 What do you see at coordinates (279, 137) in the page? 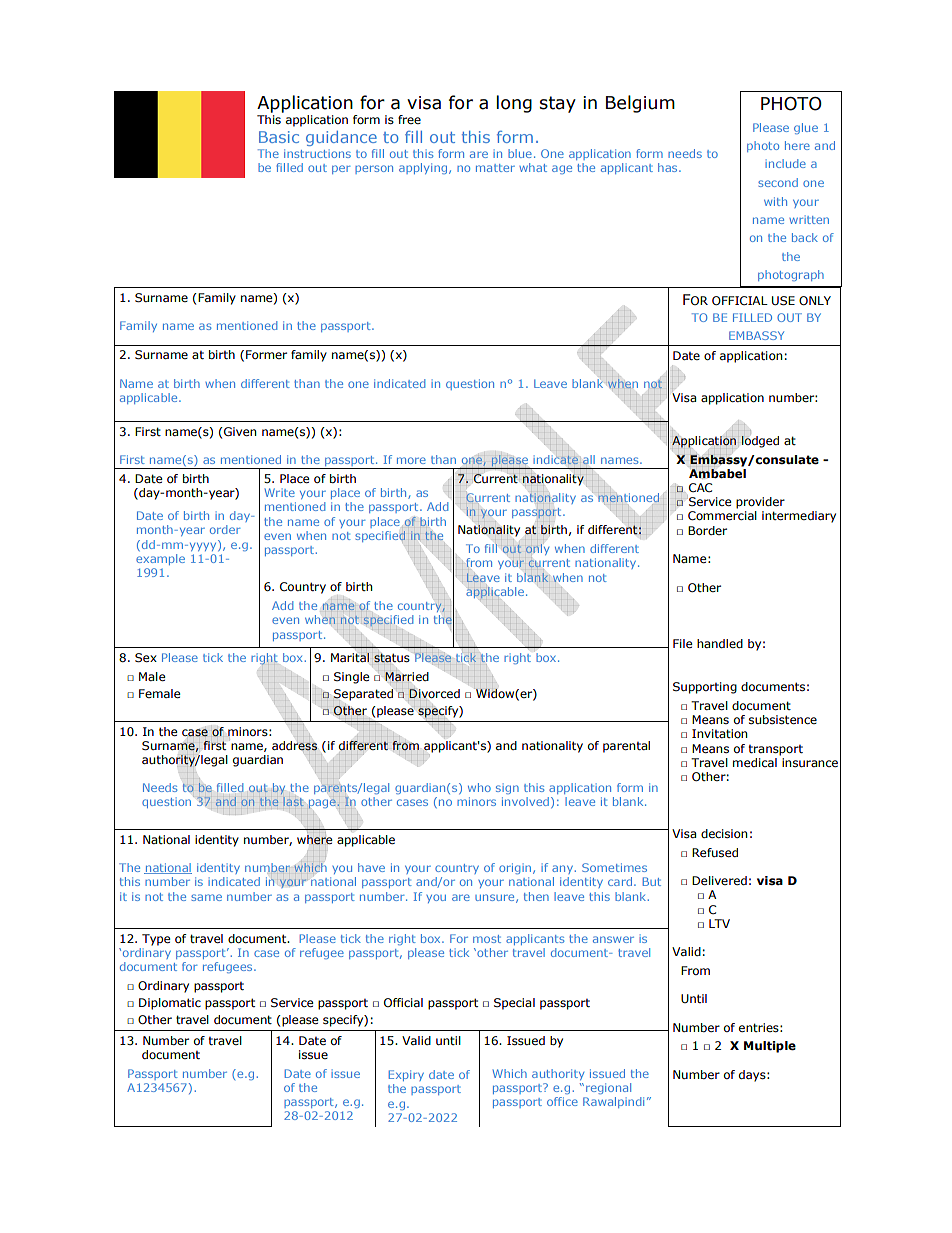
I see `Basic` at bounding box center [279, 137].
